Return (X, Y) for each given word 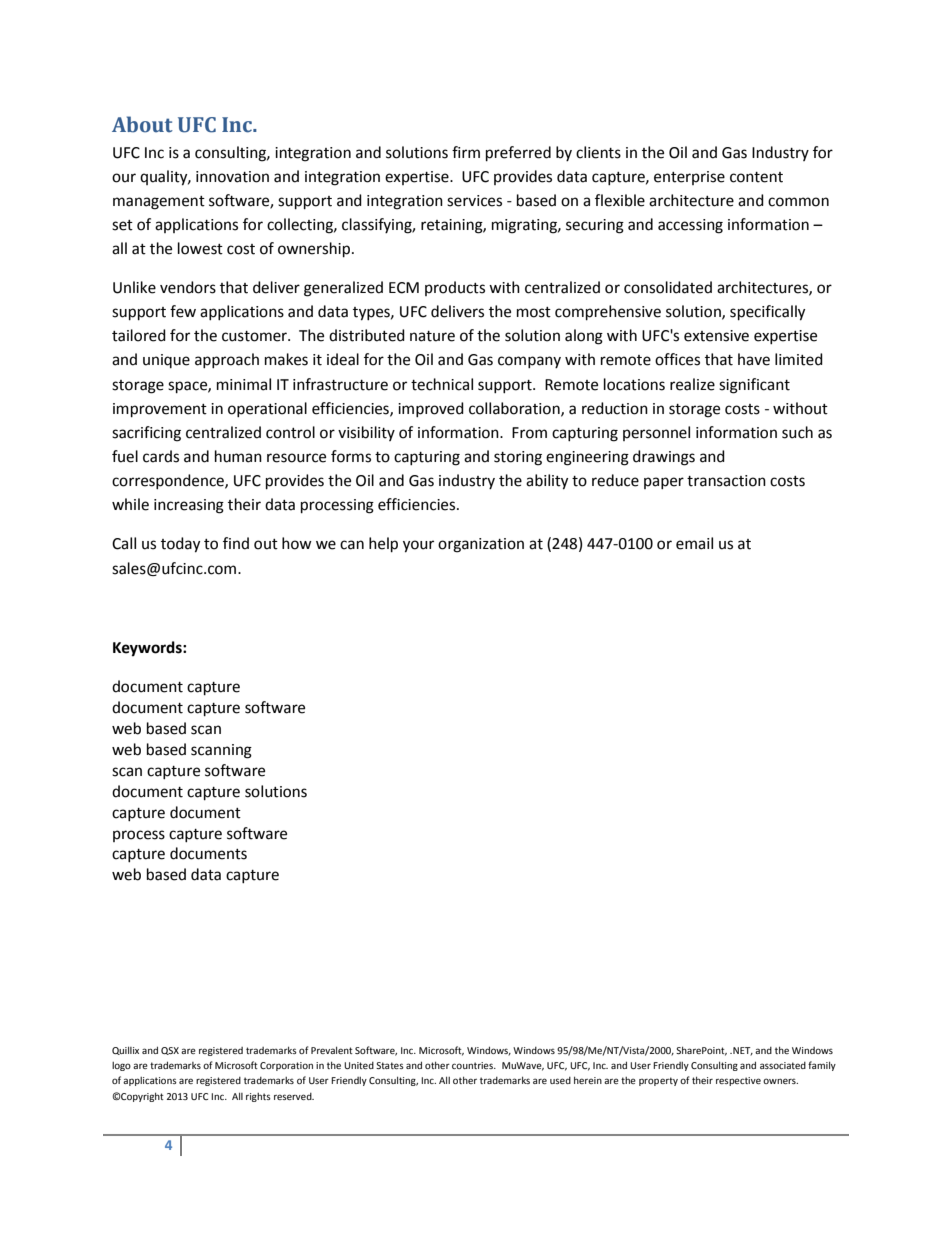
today (180, 545)
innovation (232, 177)
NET (742, 1051)
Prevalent (332, 1050)
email (694, 543)
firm (466, 152)
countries (473, 1065)
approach (227, 360)
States (390, 1065)
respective (738, 1081)
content (756, 177)
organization (481, 545)
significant (754, 386)
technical (442, 384)
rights (258, 1097)
